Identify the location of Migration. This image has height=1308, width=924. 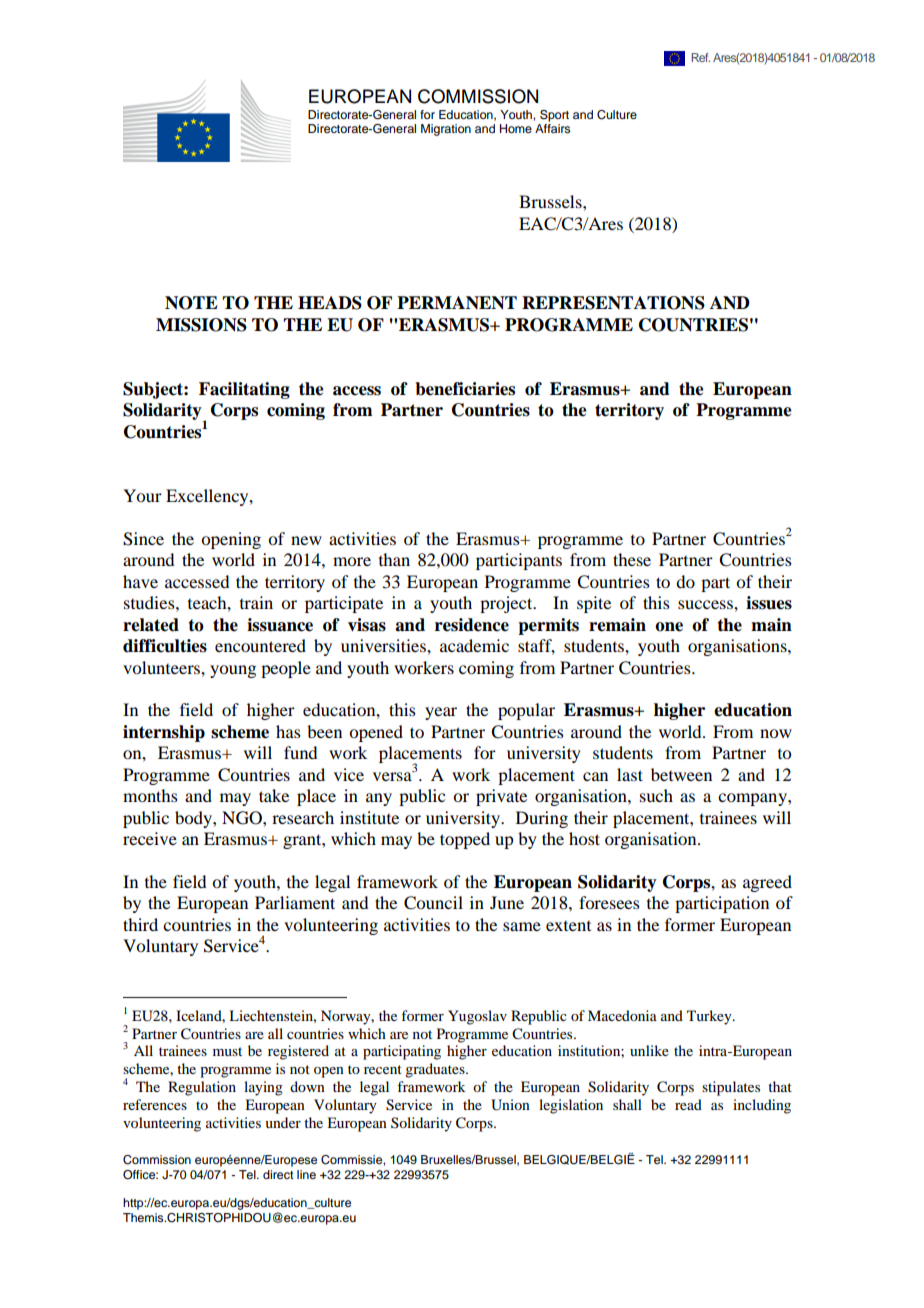
(446, 130).
